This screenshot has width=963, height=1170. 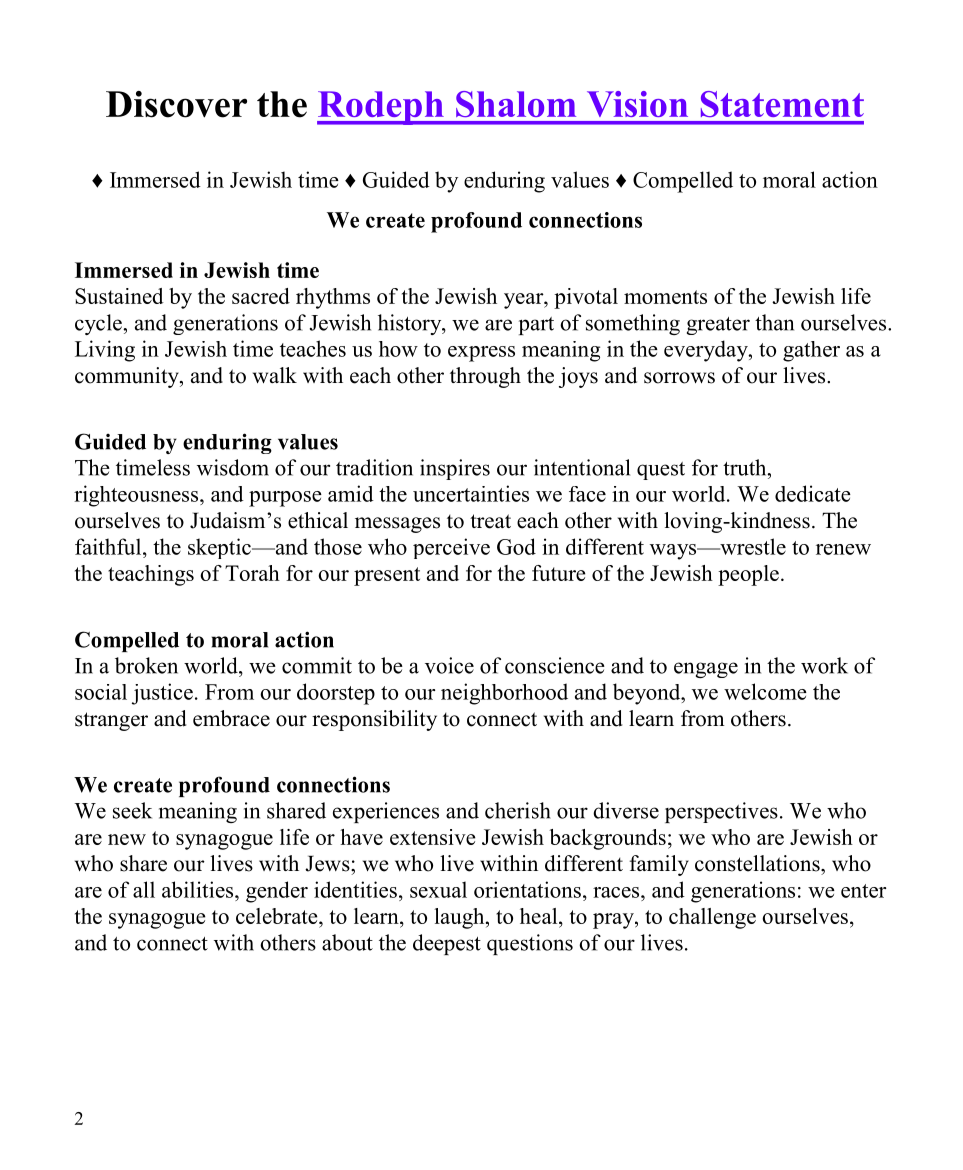 What do you see at coordinates (516, 104) in the screenshot?
I see `Shalom` at bounding box center [516, 104].
